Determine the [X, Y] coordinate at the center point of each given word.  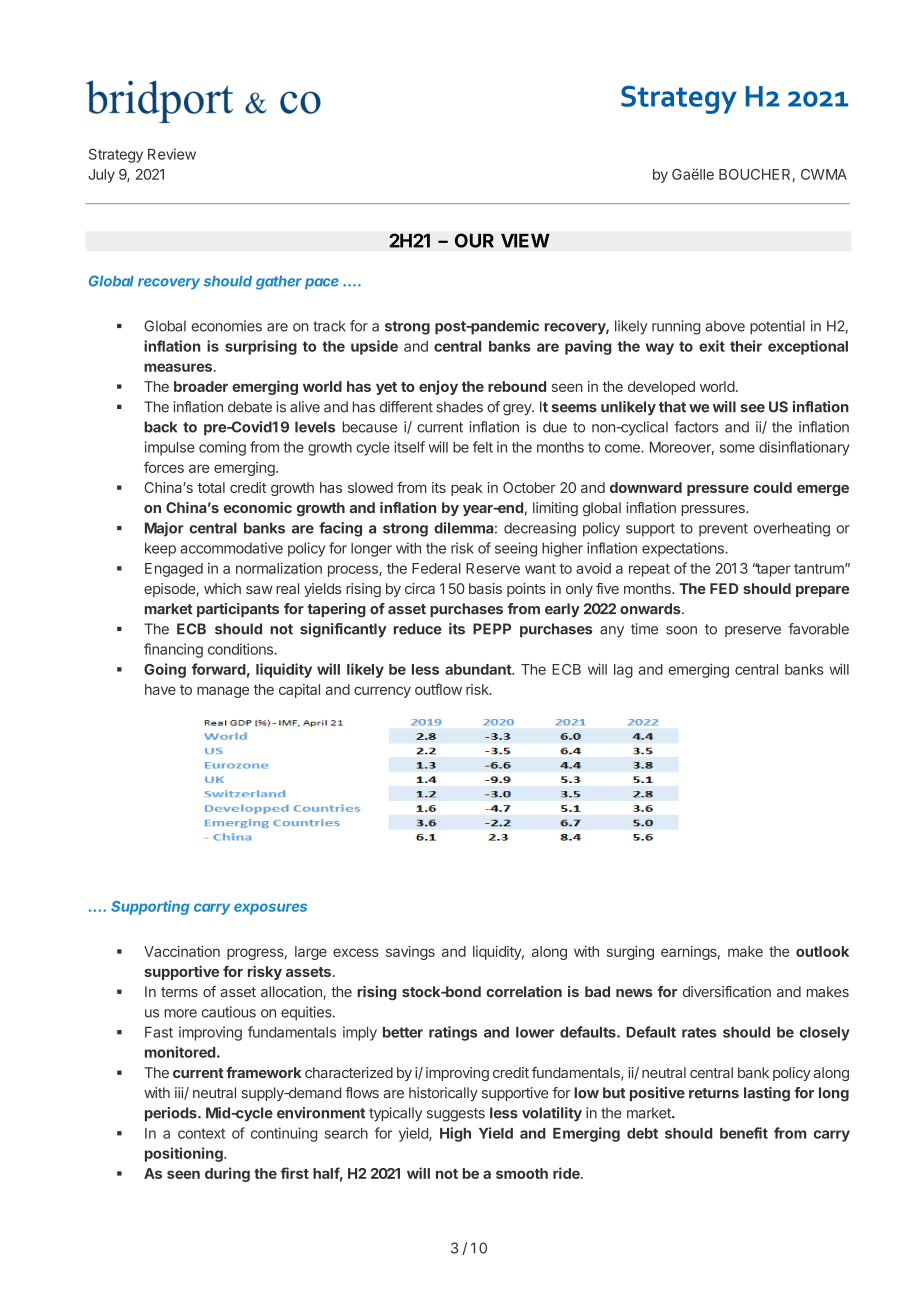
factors [696, 427]
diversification [727, 991]
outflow [438, 689]
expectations [684, 549]
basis [485, 588]
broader [201, 386]
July [101, 176]
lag [623, 671]
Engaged [174, 570]
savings [410, 953]
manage [223, 692]
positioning [185, 1154]
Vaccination [182, 951]
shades [459, 407]
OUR [474, 240]
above [725, 326]
